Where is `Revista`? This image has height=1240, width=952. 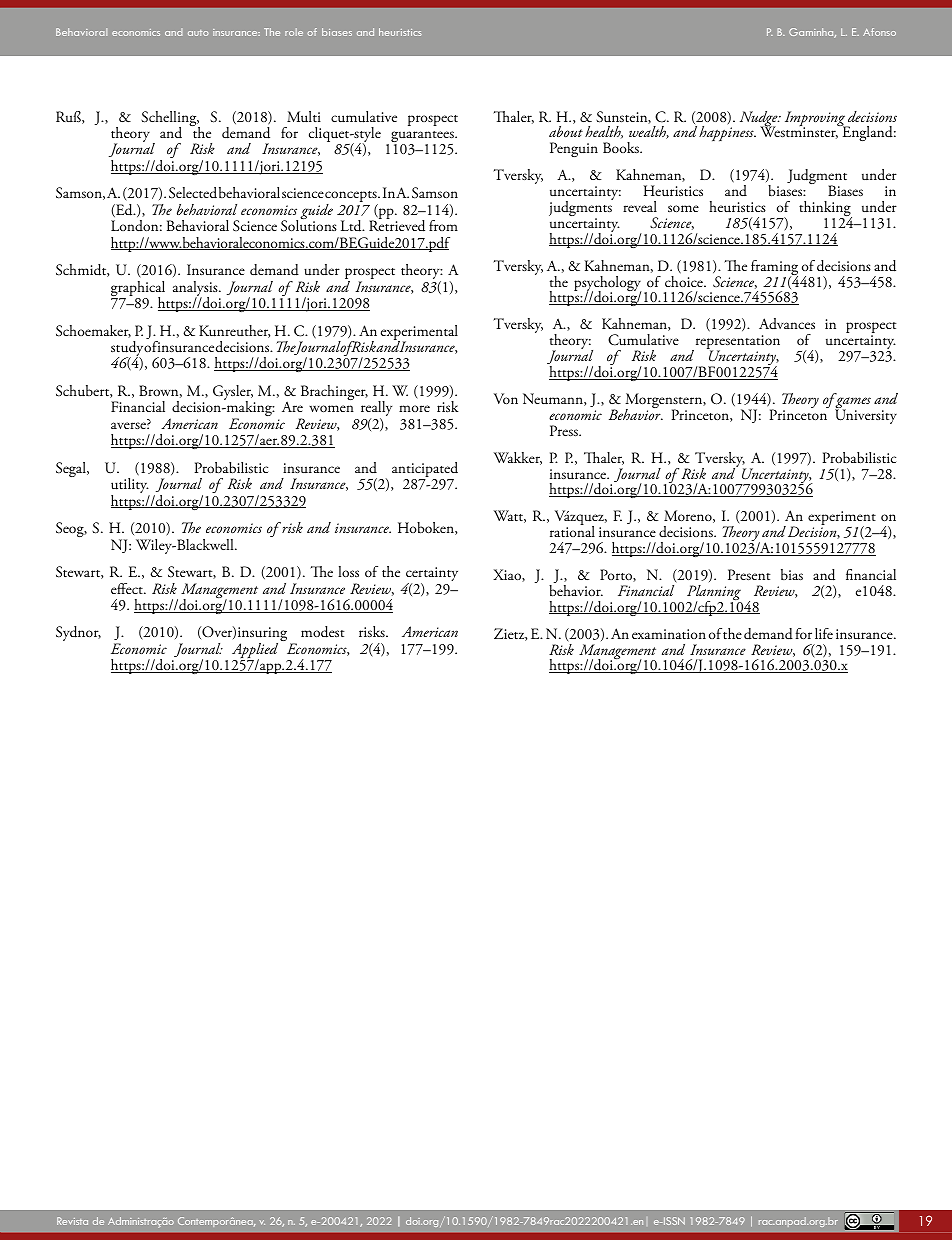 Revista is located at coordinates (72, 1221).
